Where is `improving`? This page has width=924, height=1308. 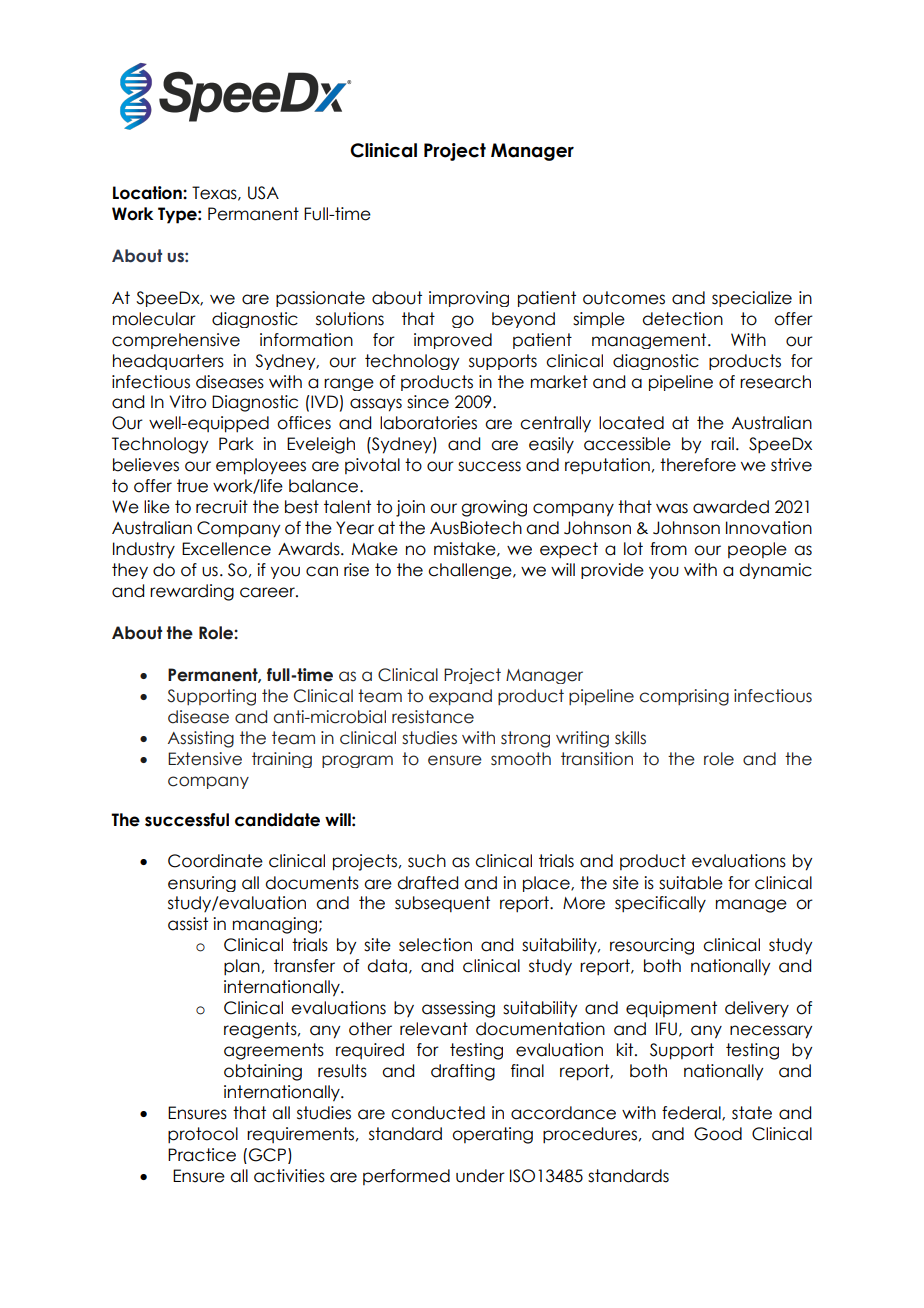
improving is located at coordinates (469, 299).
